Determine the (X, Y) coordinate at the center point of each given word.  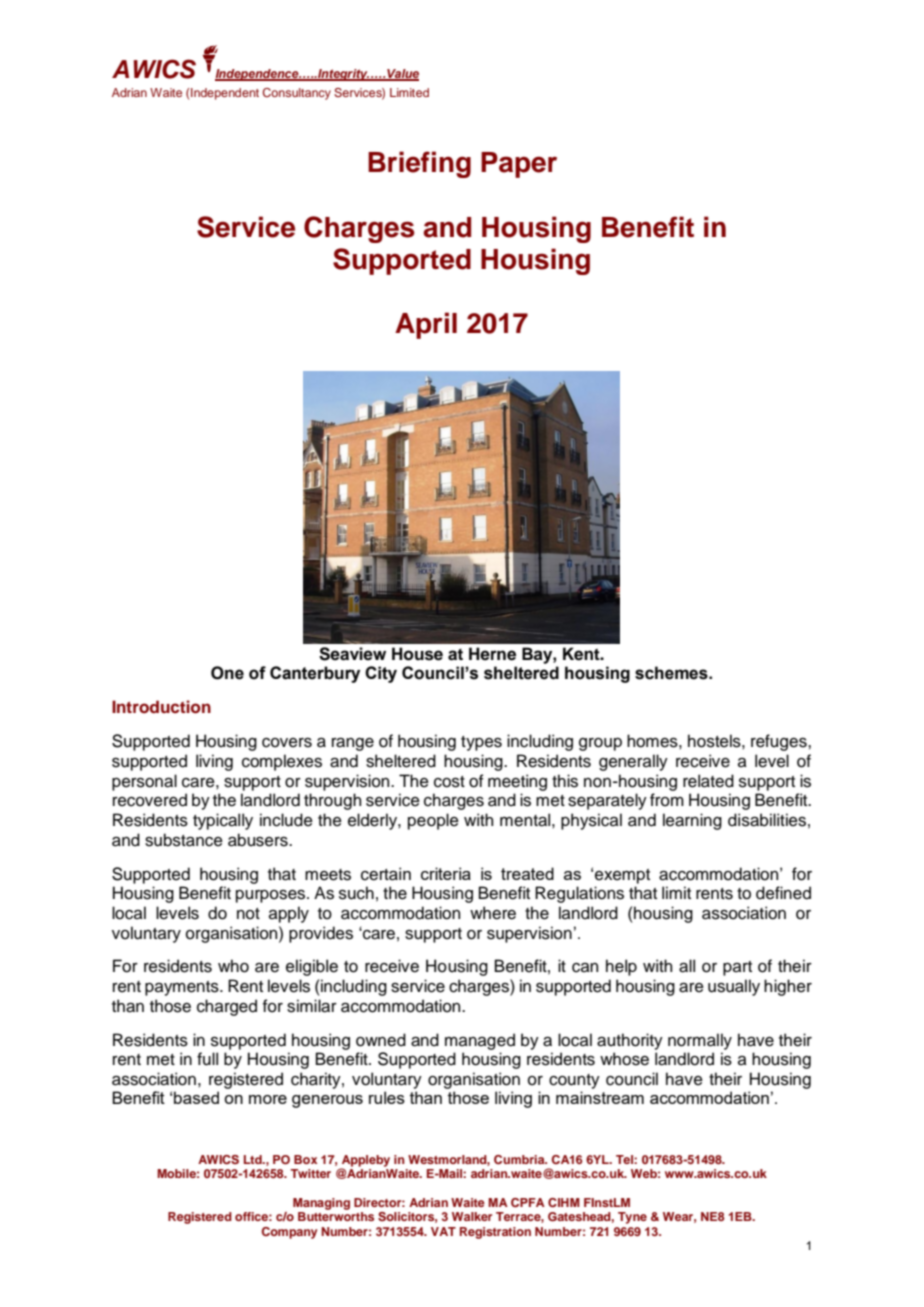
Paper (519, 165)
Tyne (632, 1218)
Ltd (254, 1159)
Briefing (419, 164)
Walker (472, 1216)
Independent (225, 94)
